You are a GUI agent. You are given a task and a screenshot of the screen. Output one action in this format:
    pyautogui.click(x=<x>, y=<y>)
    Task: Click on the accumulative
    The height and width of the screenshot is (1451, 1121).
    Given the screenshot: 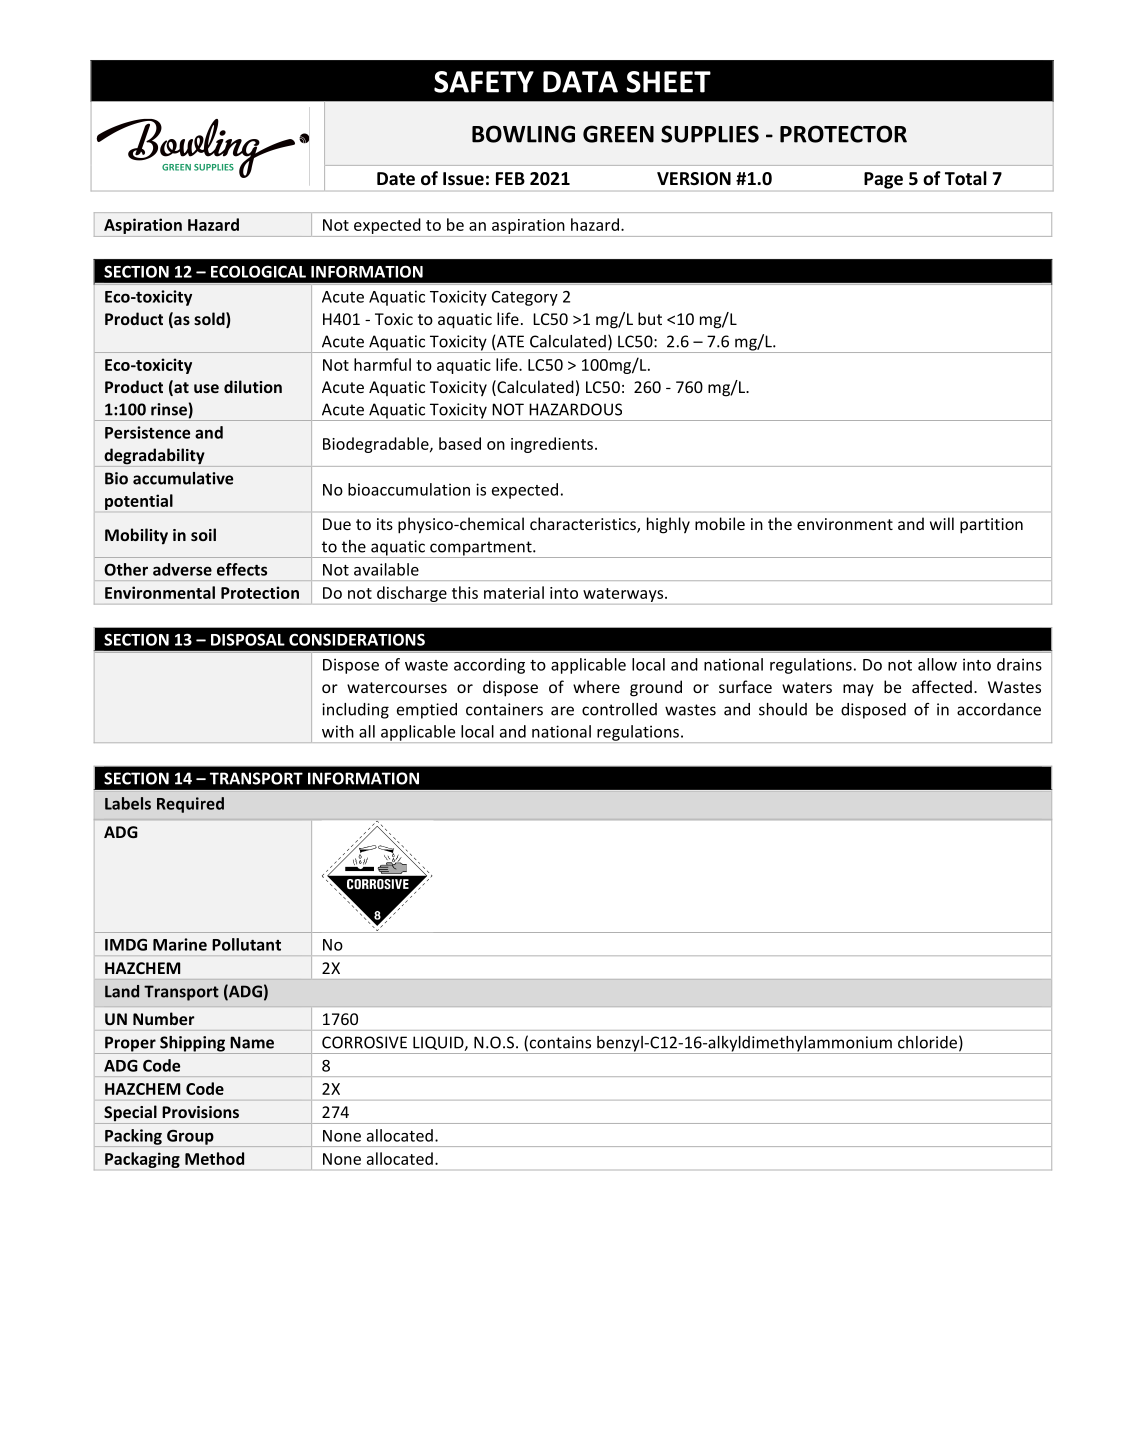 What is the action you would take?
    pyautogui.click(x=183, y=478)
